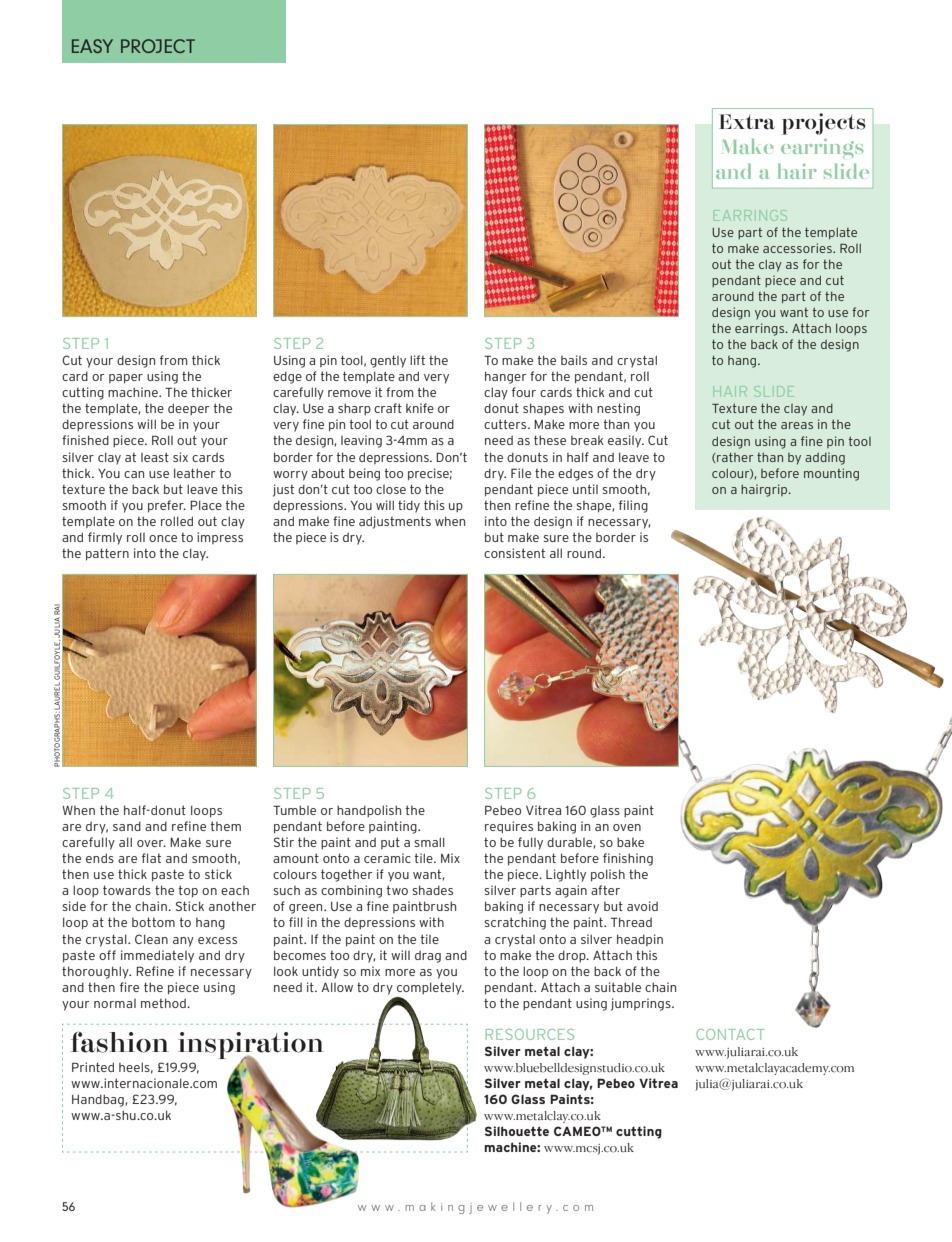 This screenshot has width=952, height=1242. What do you see at coordinates (798, 248) in the screenshot?
I see `accessories` at bounding box center [798, 248].
